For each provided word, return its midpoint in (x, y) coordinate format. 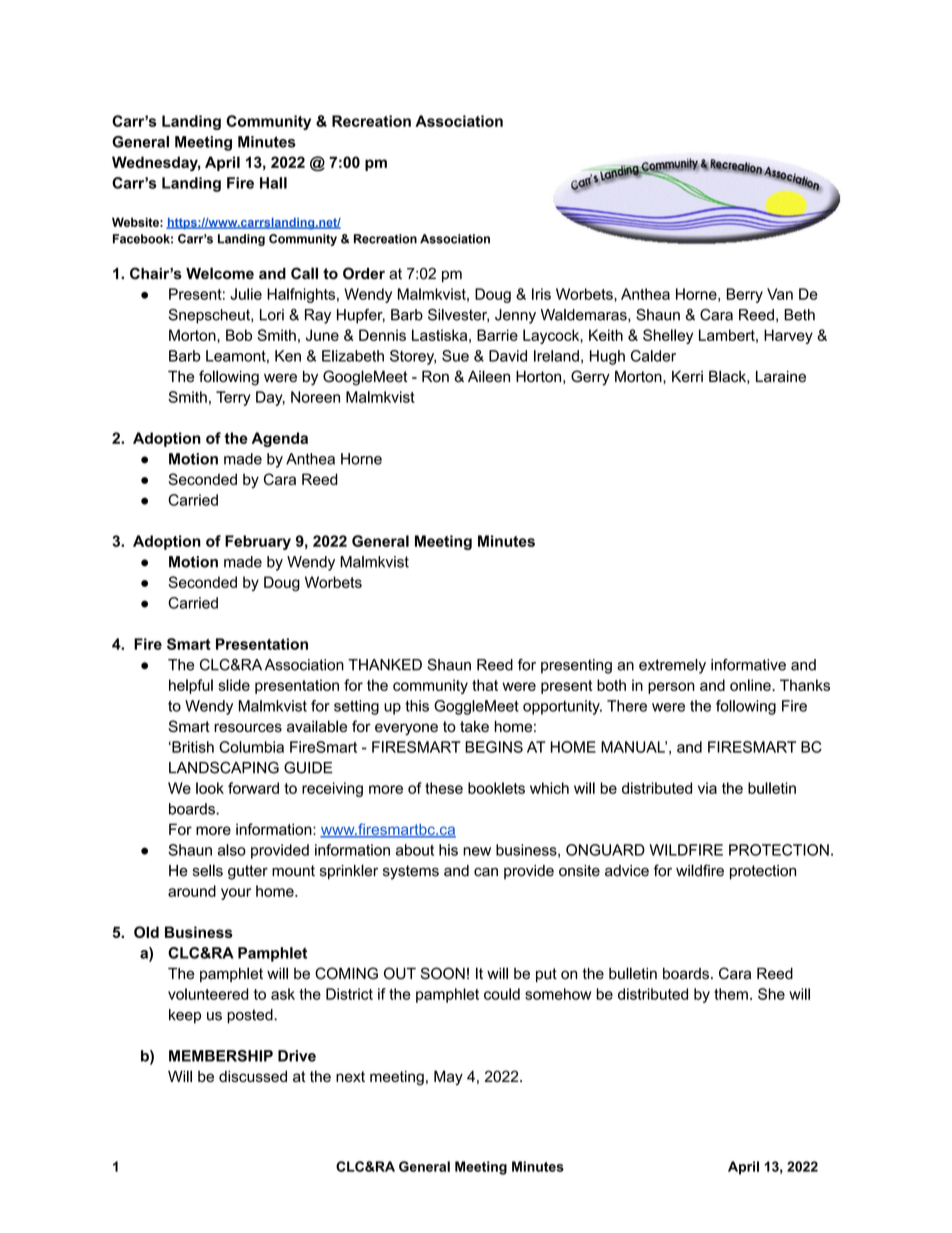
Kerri (687, 376)
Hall (273, 183)
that (485, 685)
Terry (233, 398)
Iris (541, 294)
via (707, 788)
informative (748, 665)
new (477, 851)
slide (234, 685)
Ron (435, 376)
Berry (745, 295)
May (448, 1078)
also (232, 850)
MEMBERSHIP (221, 1056)
